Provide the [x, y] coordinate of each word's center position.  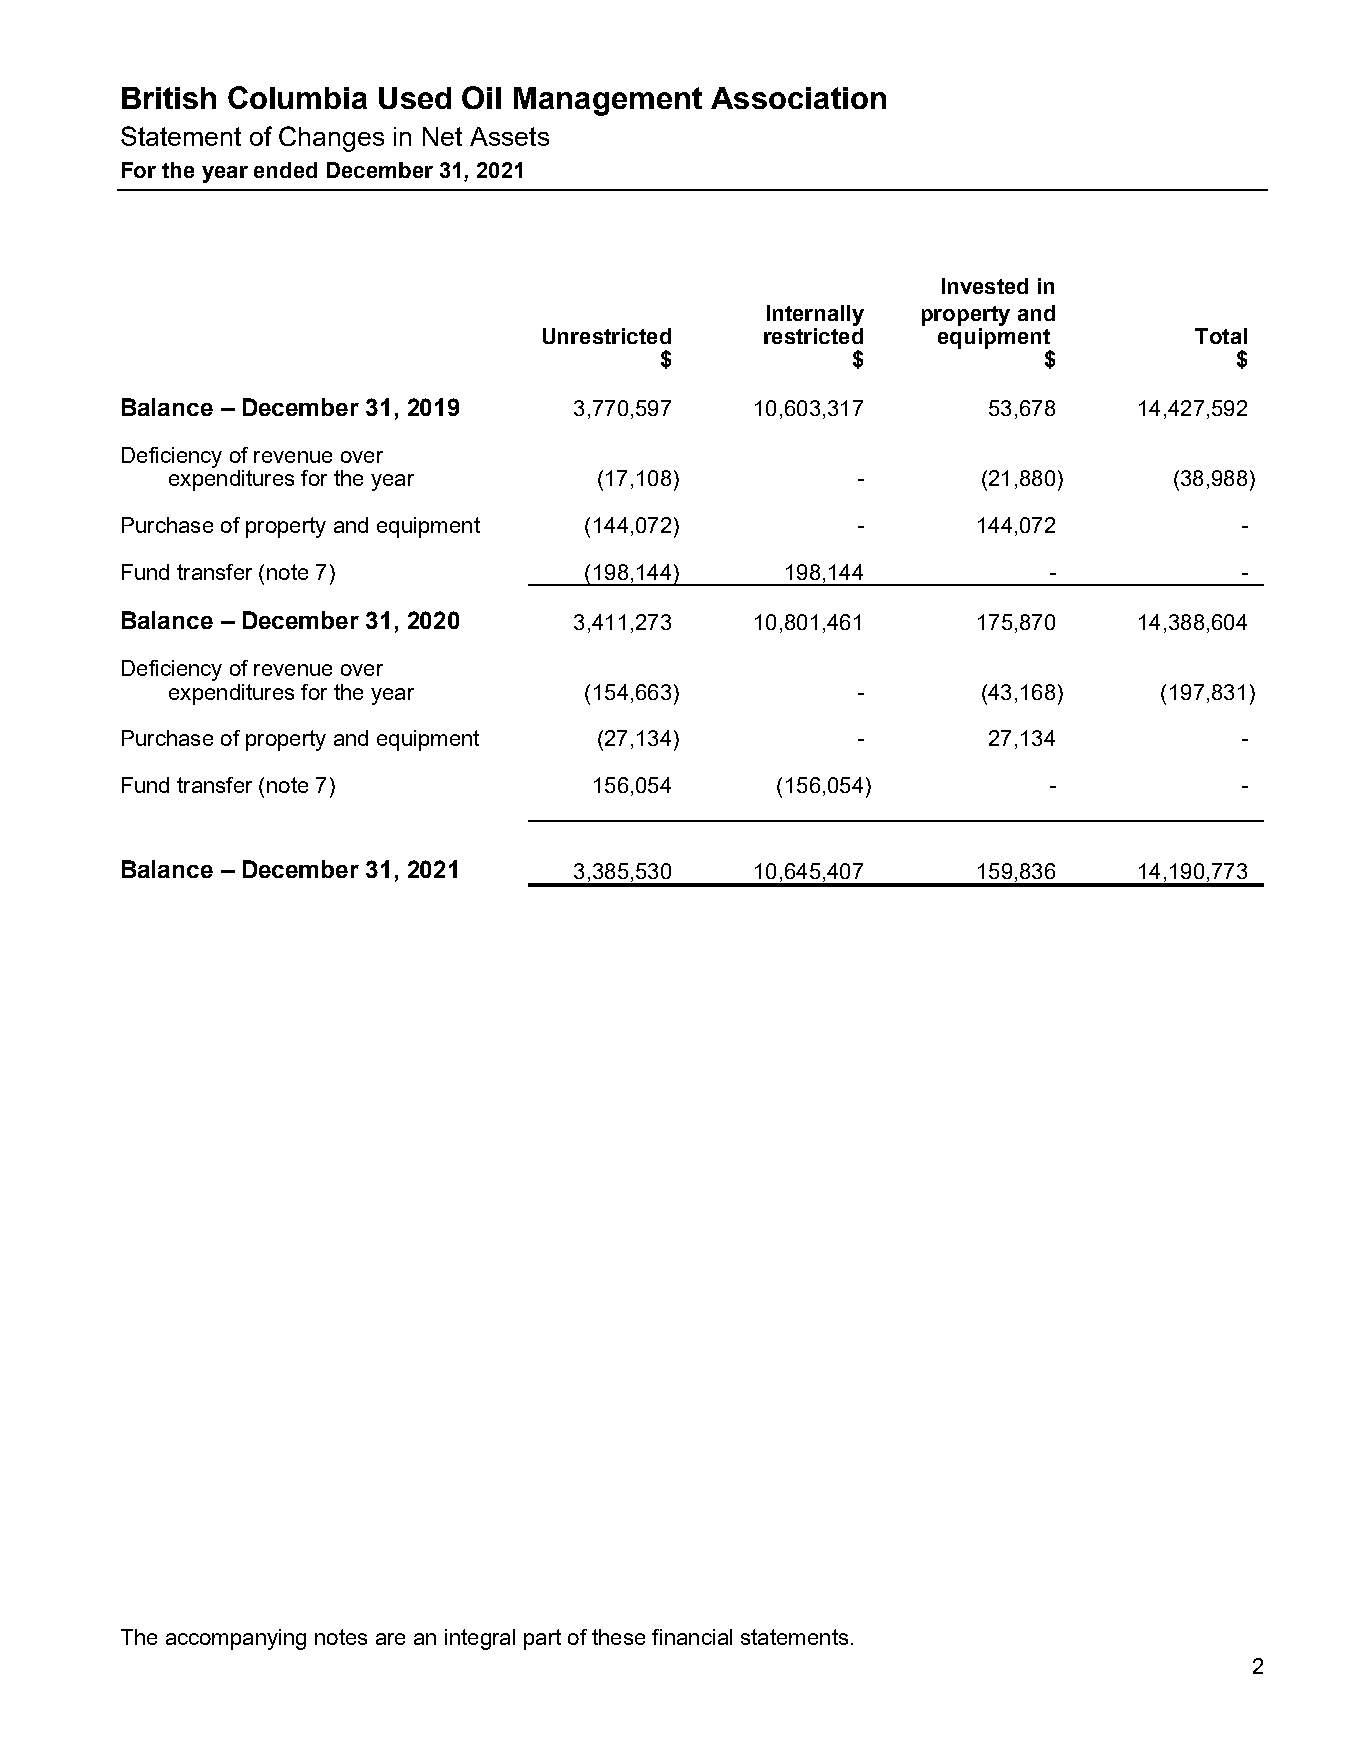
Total [1221, 336]
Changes [331, 139]
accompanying [236, 1639]
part [542, 1639]
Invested [985, 286]
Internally [815, 315]
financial [692, 1637]
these [618, 1637]
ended [285, 170]
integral [480, 1639]
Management [608, 101]
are [390, 1639]
